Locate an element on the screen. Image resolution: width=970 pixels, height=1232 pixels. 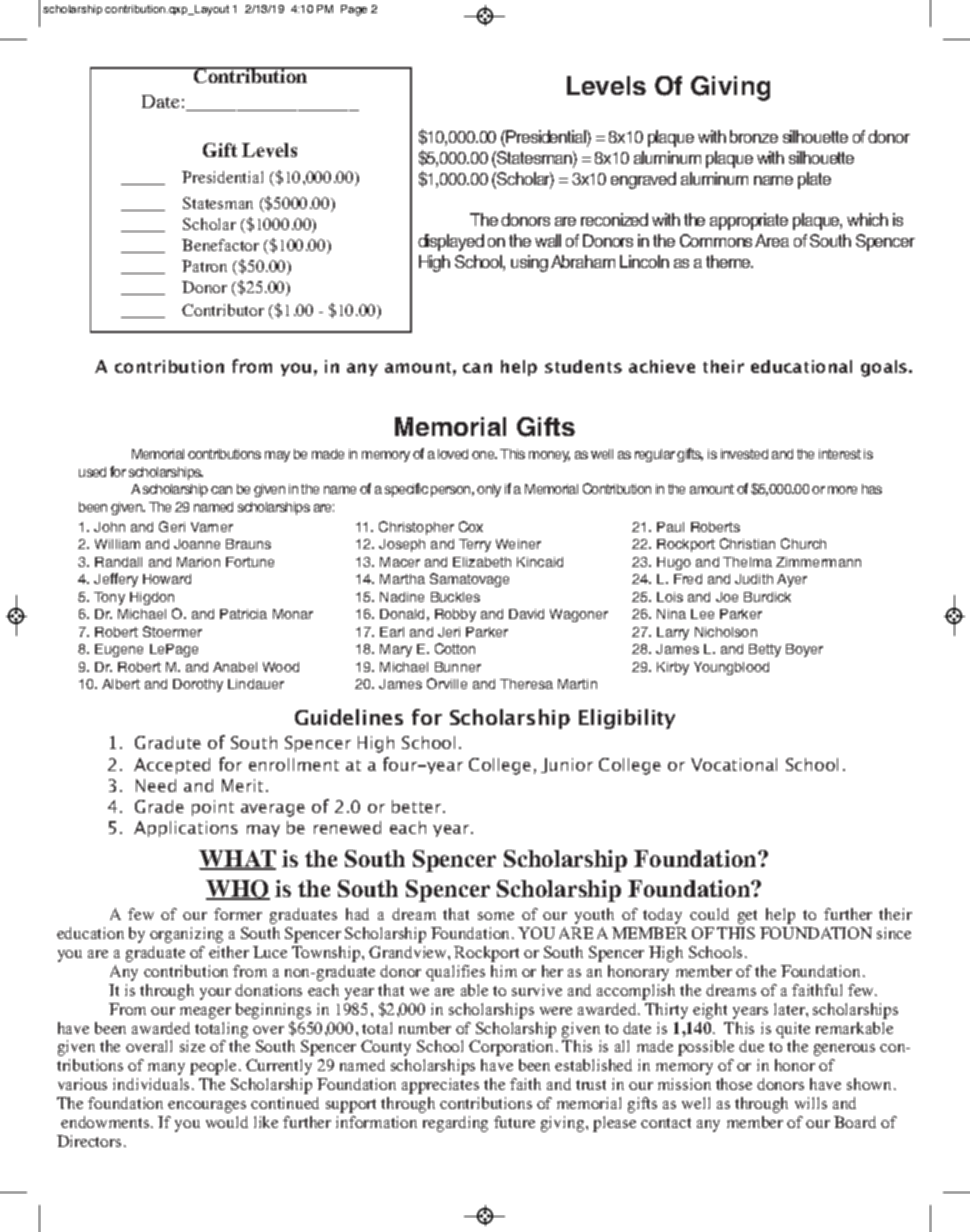
wills is located at coordinates (811, 1103).
